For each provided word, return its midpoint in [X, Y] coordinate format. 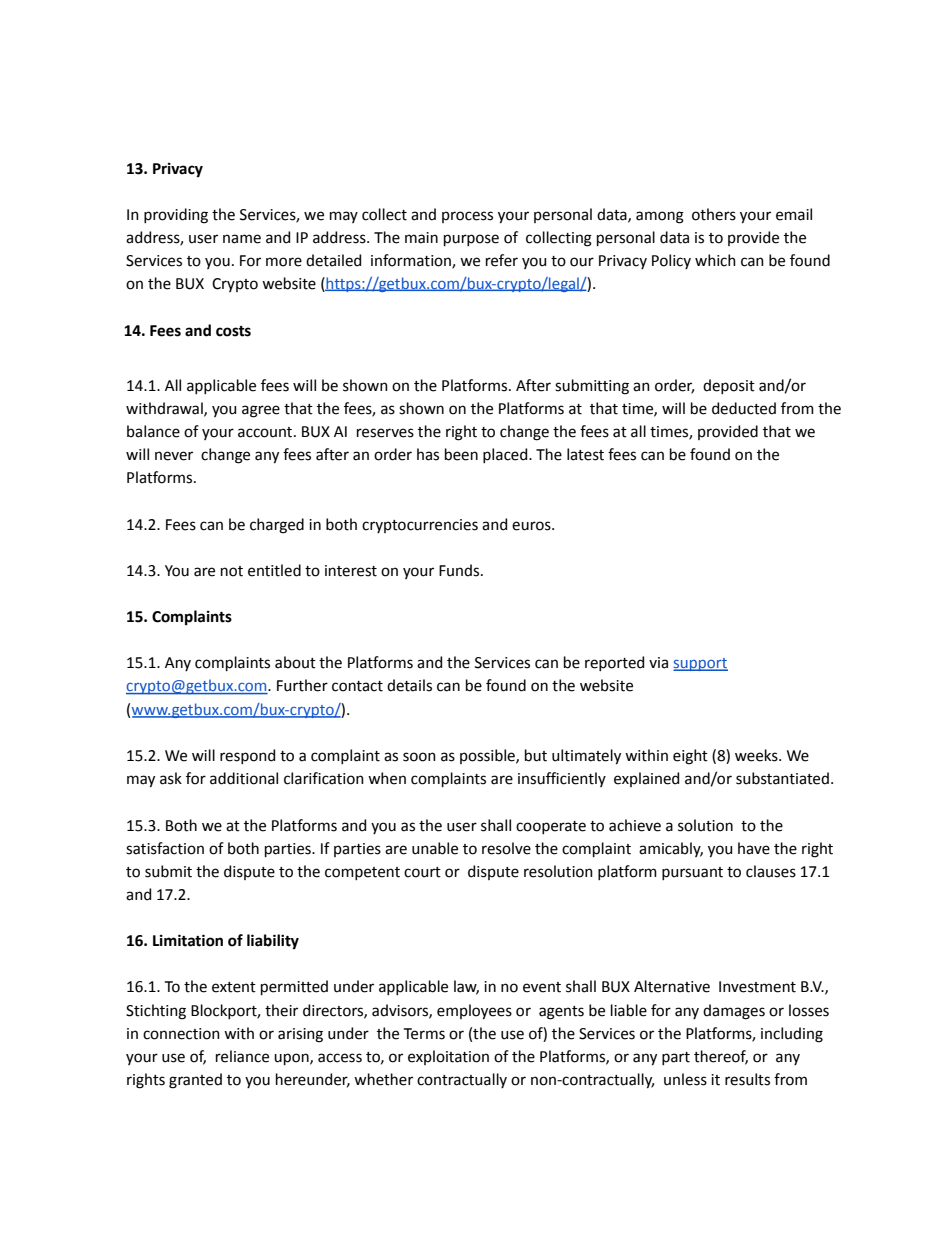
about [295, 662]
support [700, 664]
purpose [471, 240]
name [242, 239]
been [461, 454]
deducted [744, 408]
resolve [506, 848]
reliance [242, 1056]
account [266, 432]
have [754, 848]
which [715, 260]
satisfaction [165, 848]
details [409, 685]
